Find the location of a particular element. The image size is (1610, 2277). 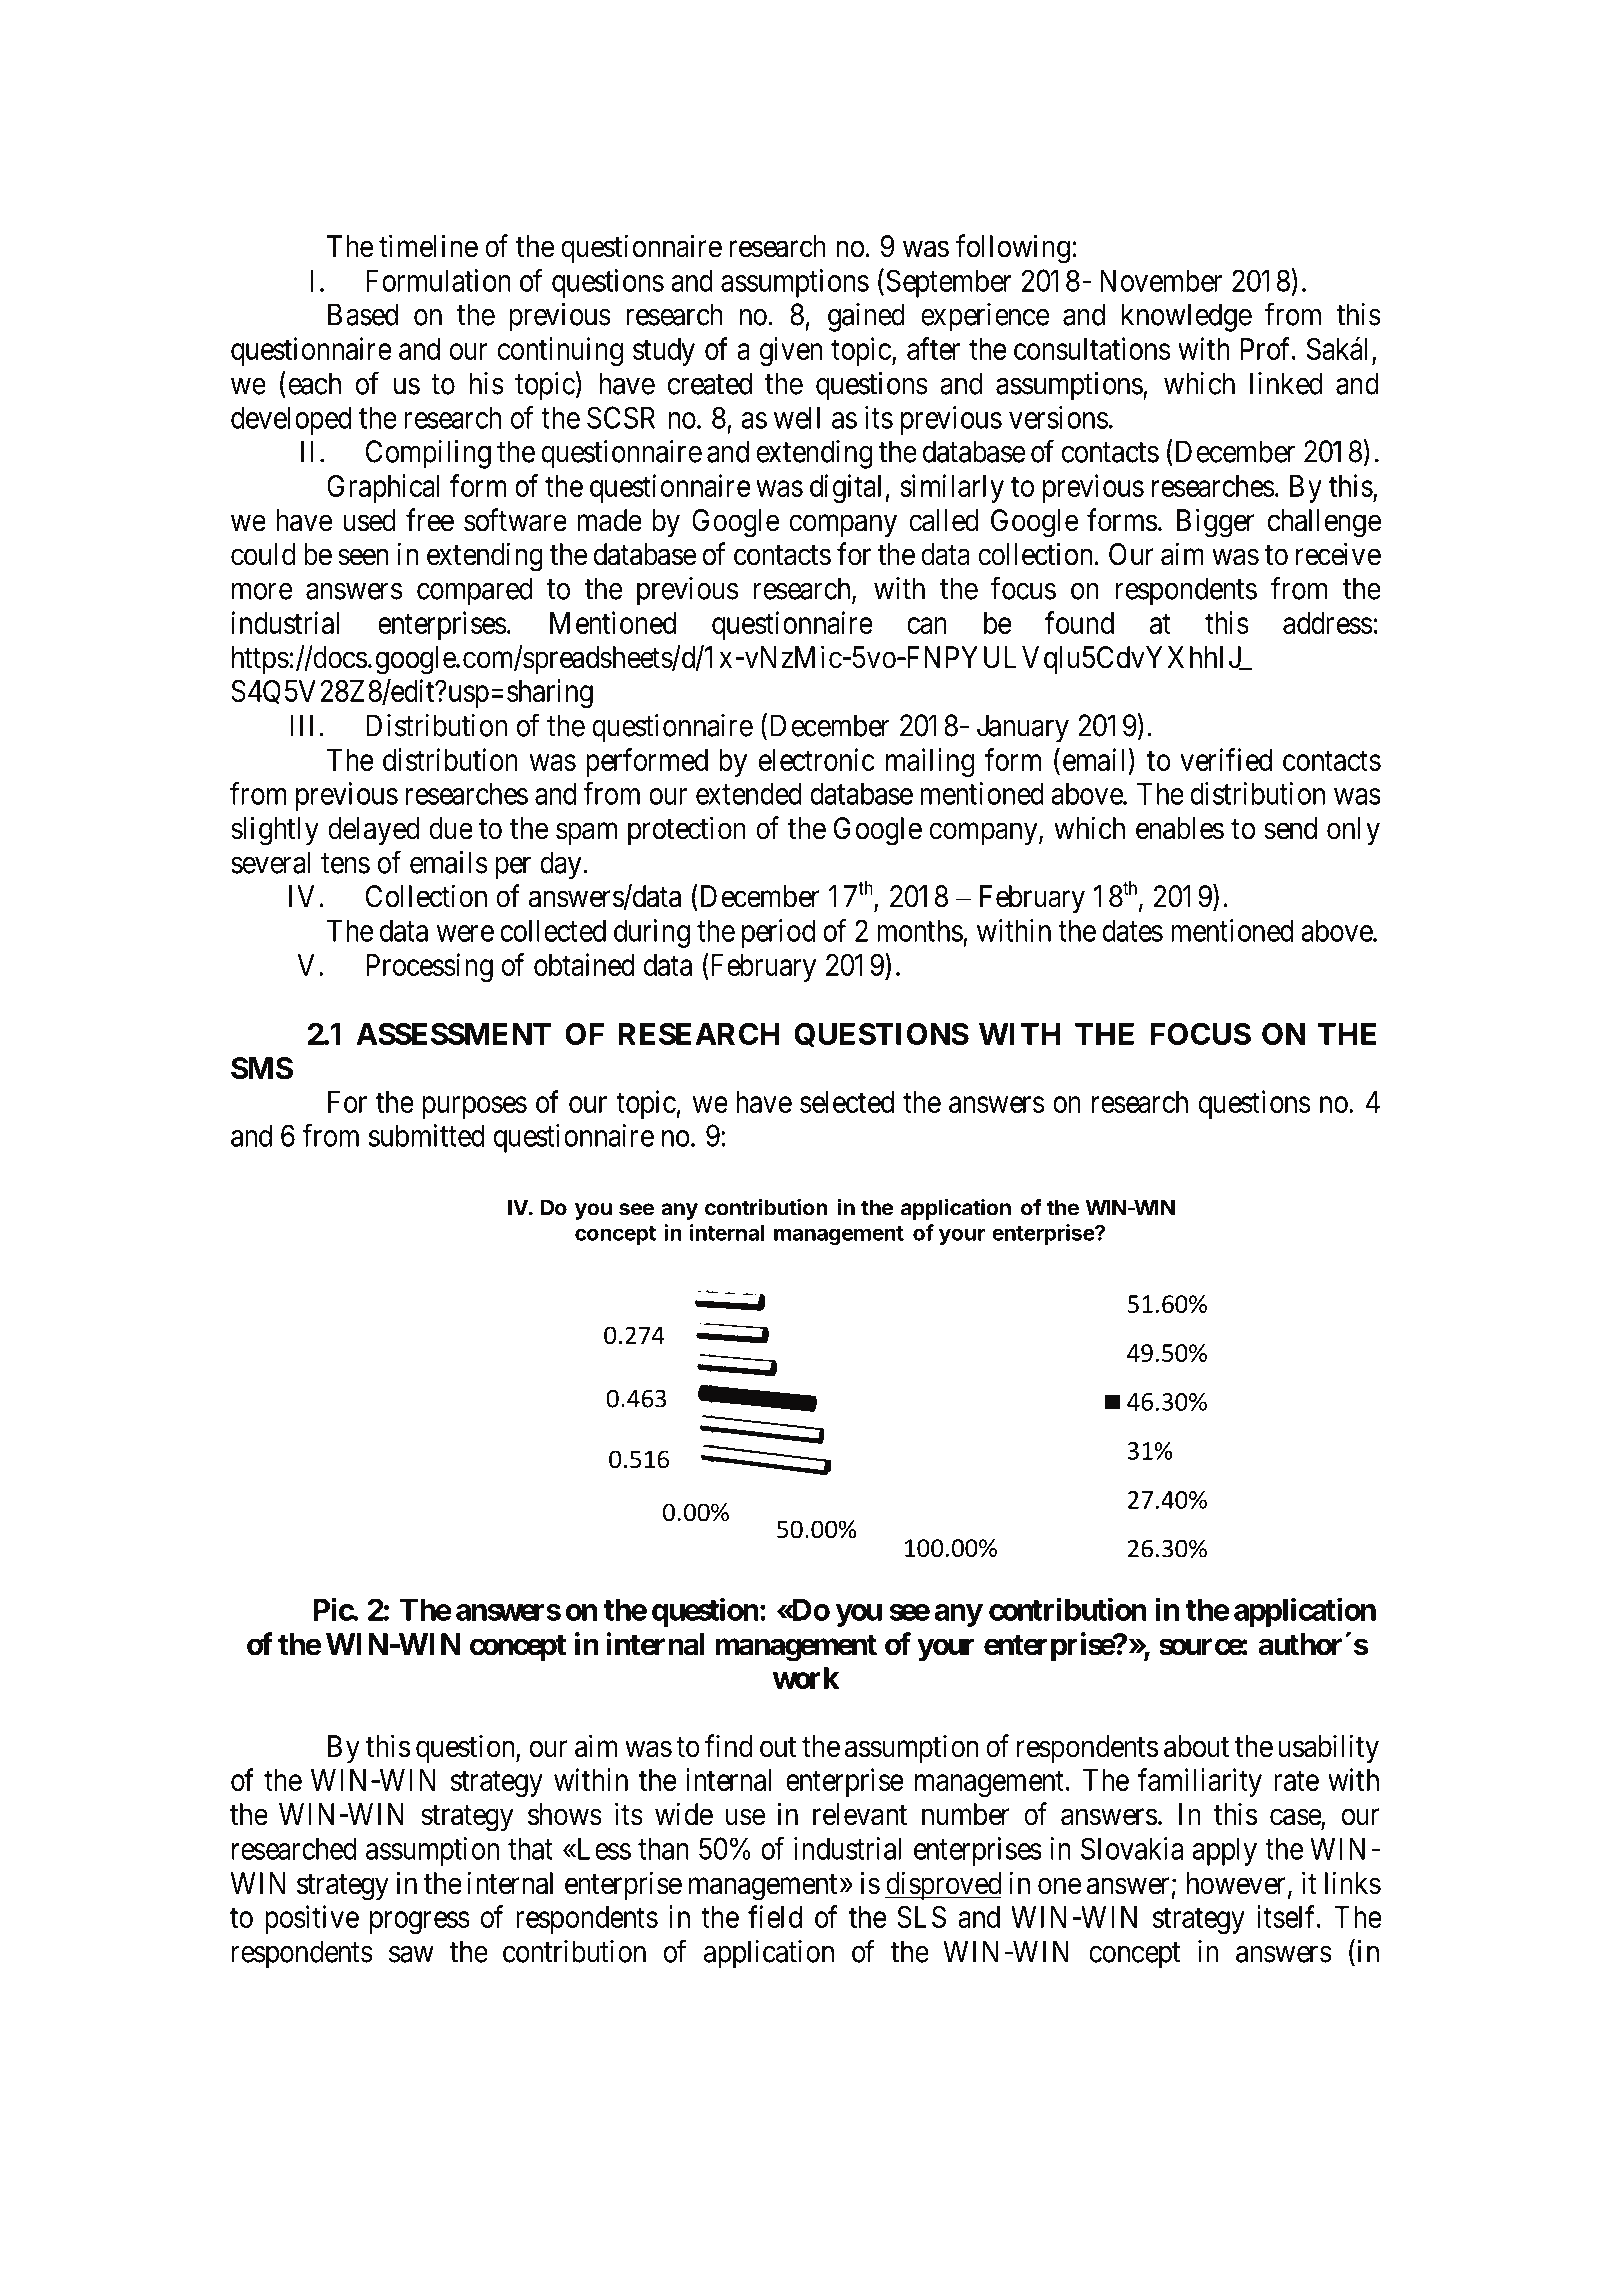

selected is located at coordinates (847, 1102).
